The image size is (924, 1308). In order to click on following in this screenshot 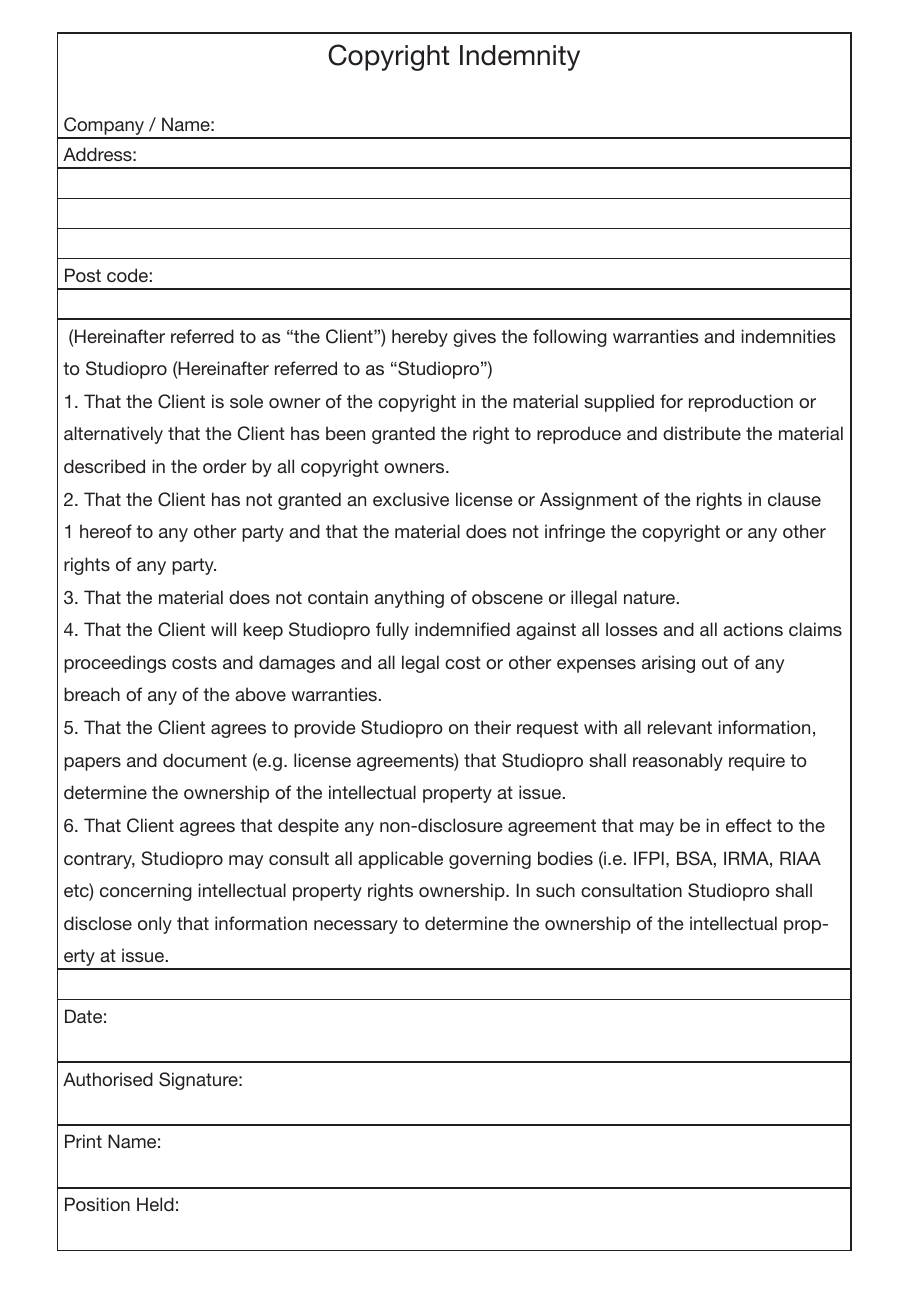, I will do `click(570, 338)`.
